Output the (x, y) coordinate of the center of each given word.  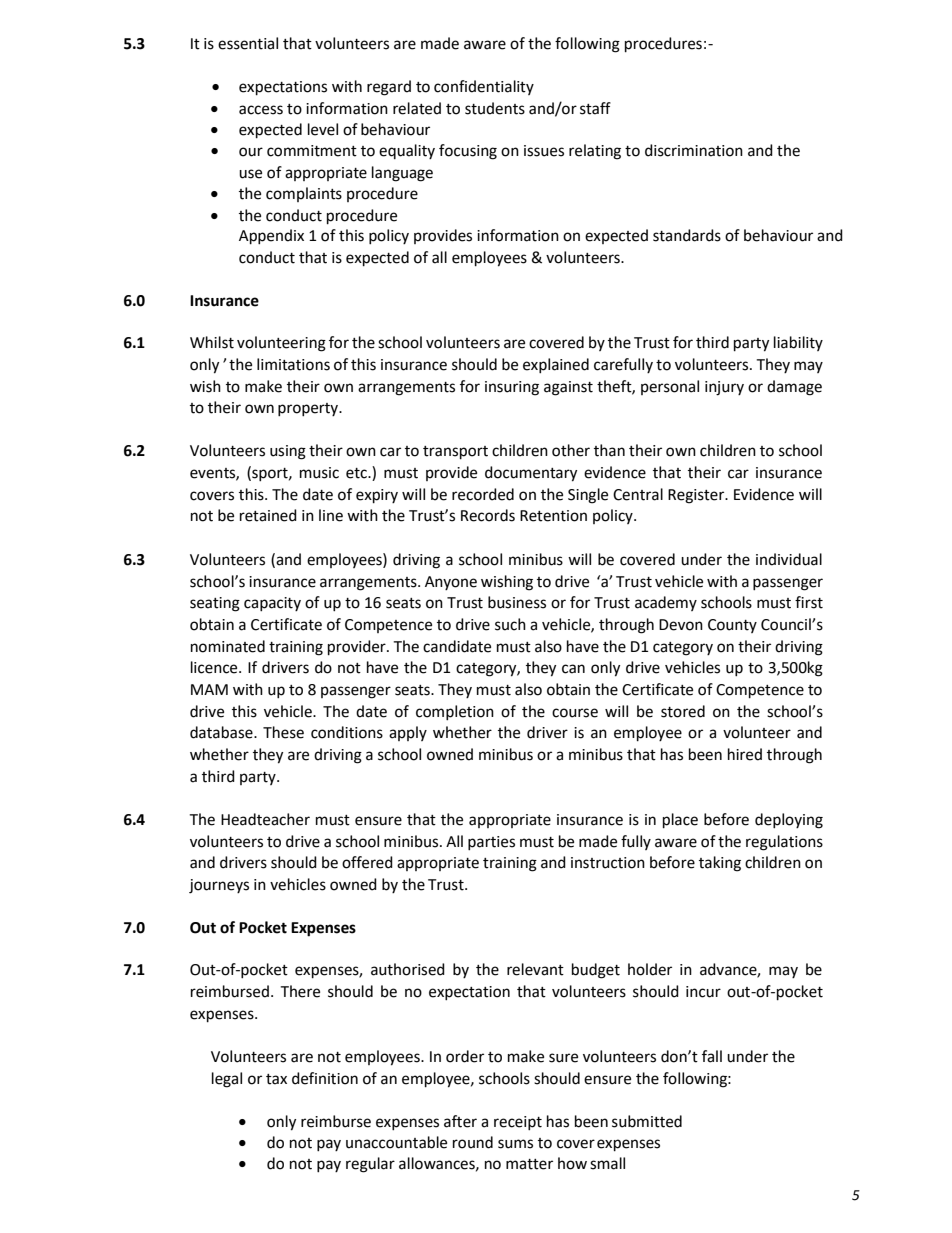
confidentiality (484, 87)
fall (712, 1056)
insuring (512, 388)
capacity (272, 604)
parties (491, 843)
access (261, 110)
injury (724, 388)
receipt (518, 1123)
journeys (219, 886)
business (517, 602)
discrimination (694, 150)
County (732, 626)
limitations (293, 364)
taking (720, 864)
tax (276, 1079)
